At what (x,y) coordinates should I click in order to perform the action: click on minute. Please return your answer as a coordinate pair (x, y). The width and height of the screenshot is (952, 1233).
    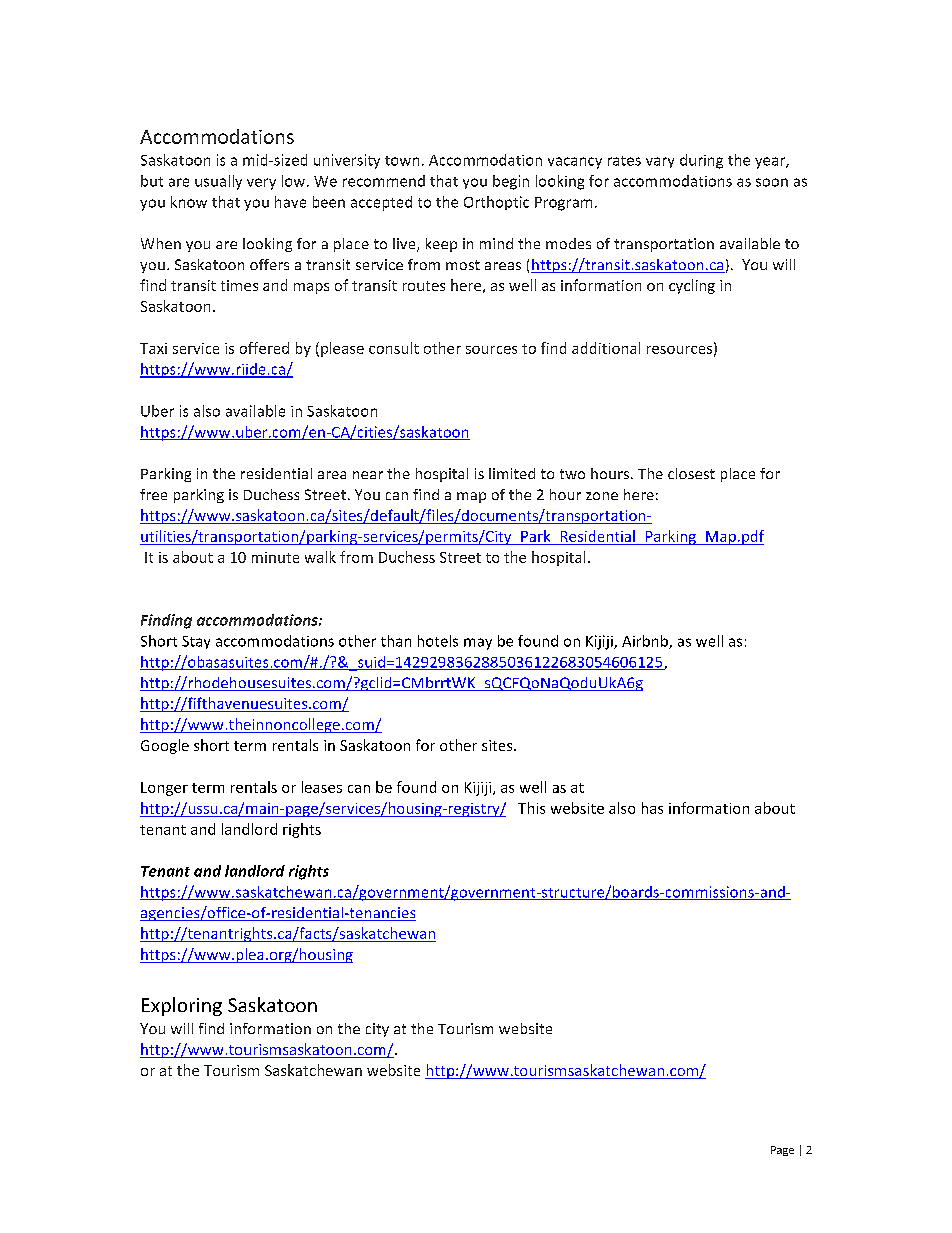
    Looking at the image, I should click on (275, 557).
